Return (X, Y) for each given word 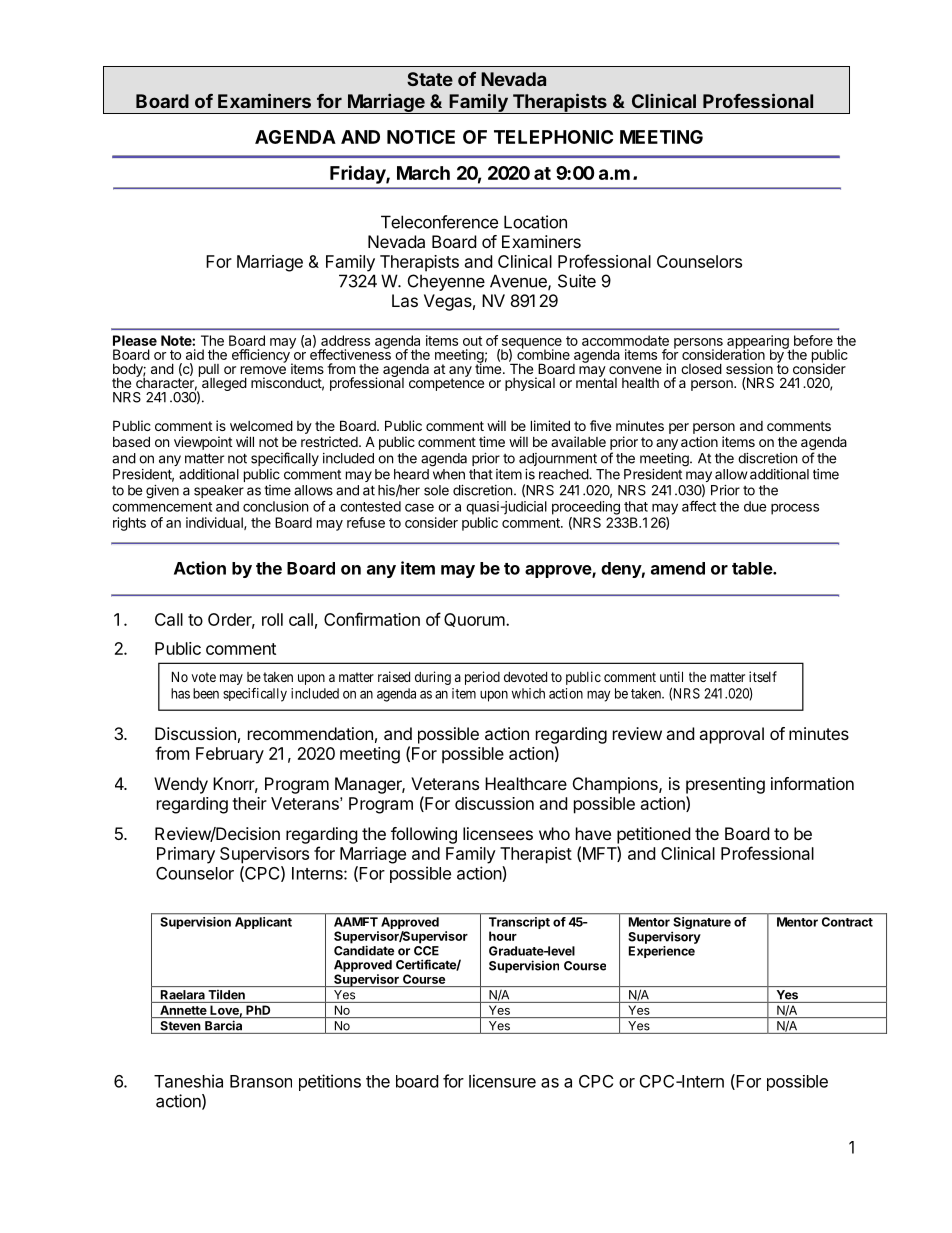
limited (550, 425)
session (749, 368)
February (230, 755)
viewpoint (203, 443)
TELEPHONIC (553, 137)
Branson (261, 1081)
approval (731, 735)
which (528, 693)
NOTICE (421, 137)
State (430, 79)
